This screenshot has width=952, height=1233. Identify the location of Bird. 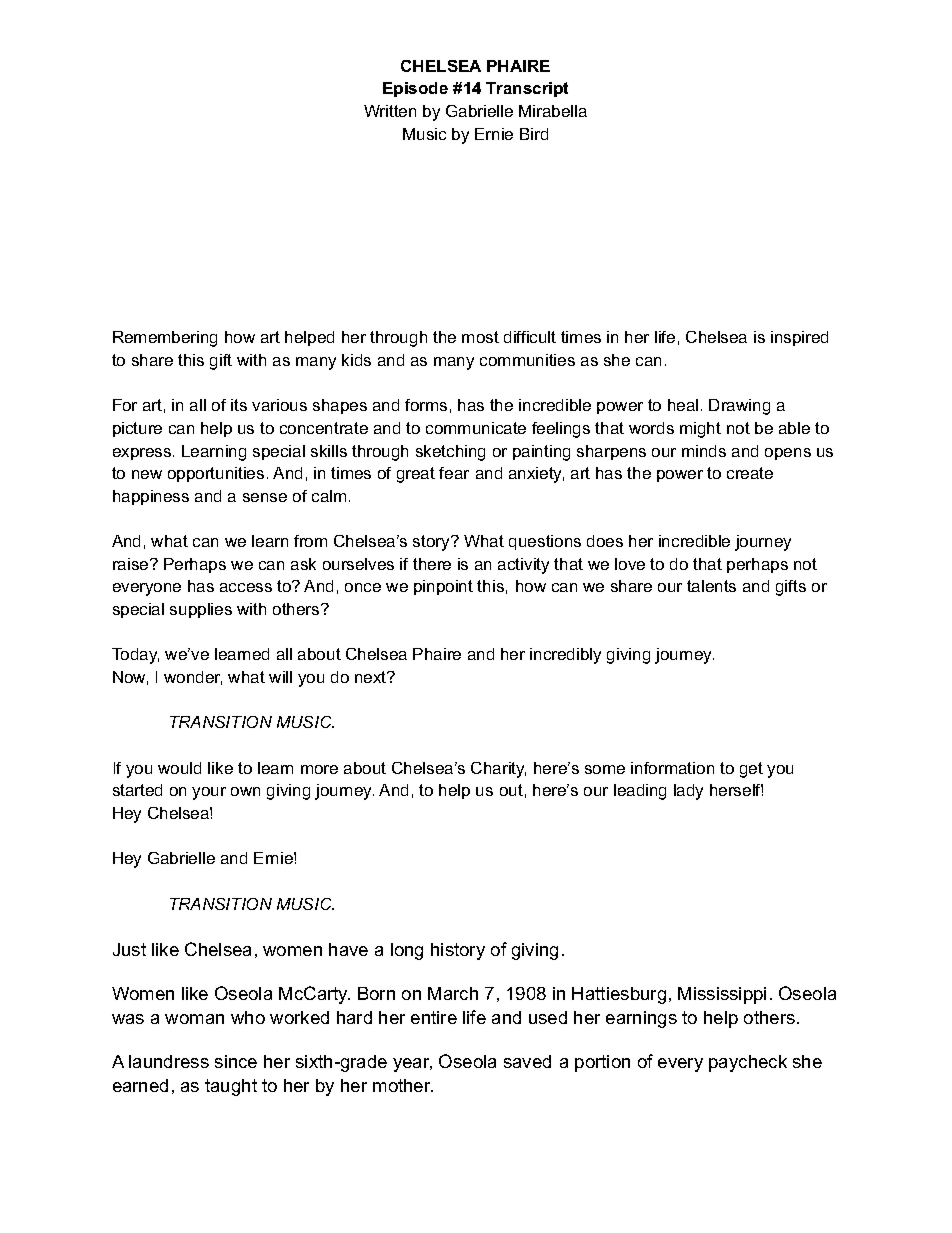
(534, 134).
